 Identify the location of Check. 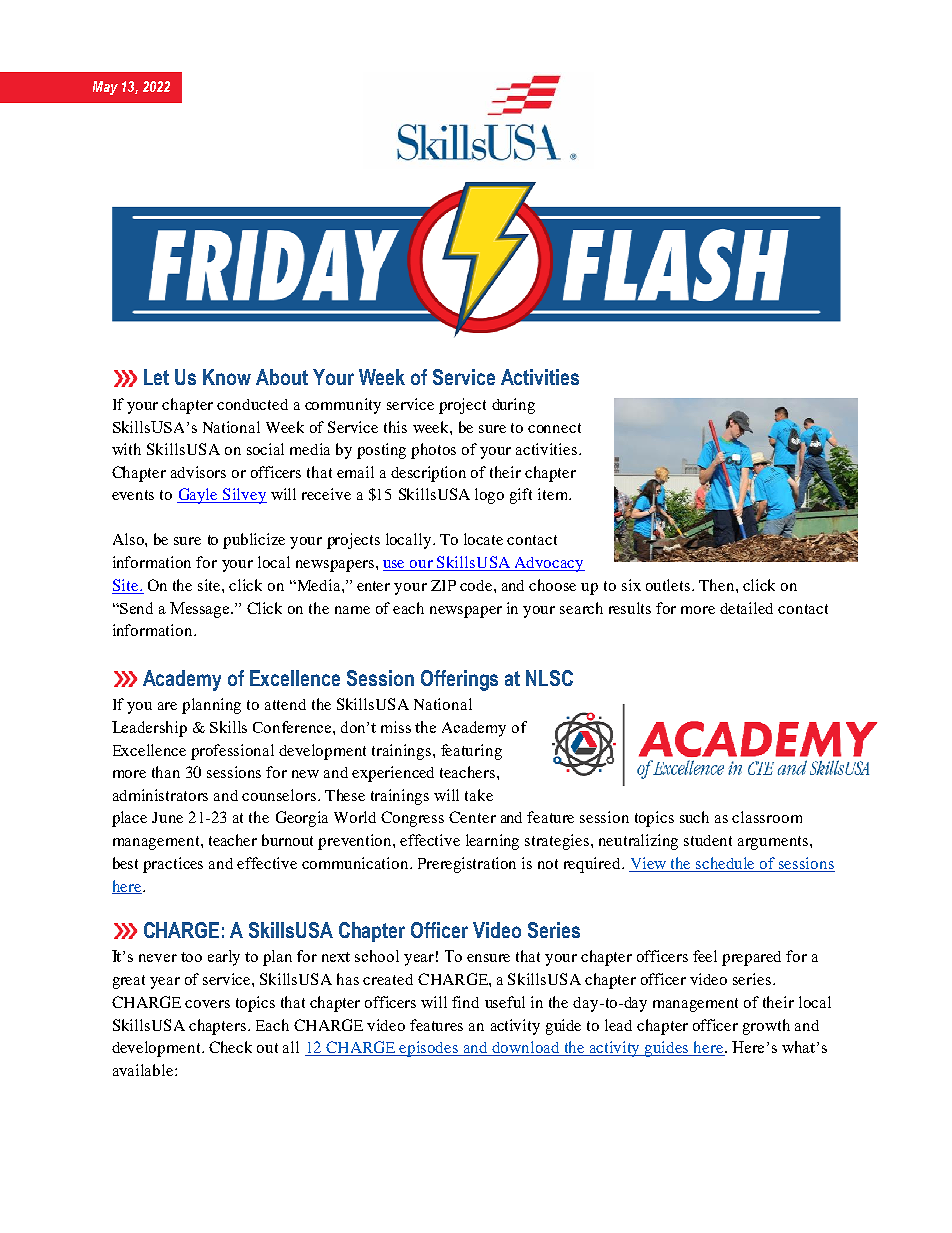
(230, 1047).
